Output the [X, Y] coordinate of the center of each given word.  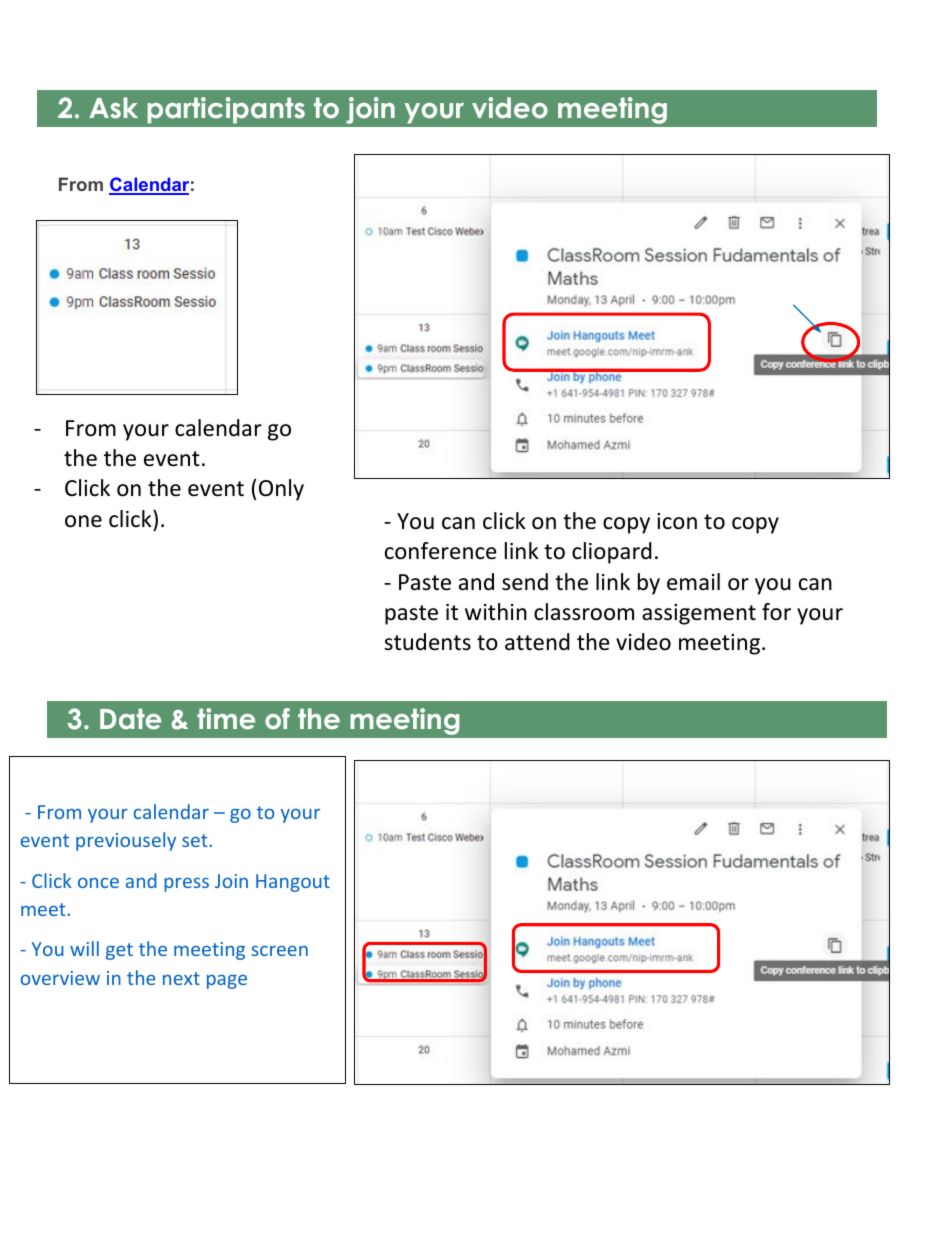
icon [677, 521]
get [119, 951]
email [693, 582]
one [83, 521]
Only [281, 490]
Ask [113, 108]
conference [441, 551]
